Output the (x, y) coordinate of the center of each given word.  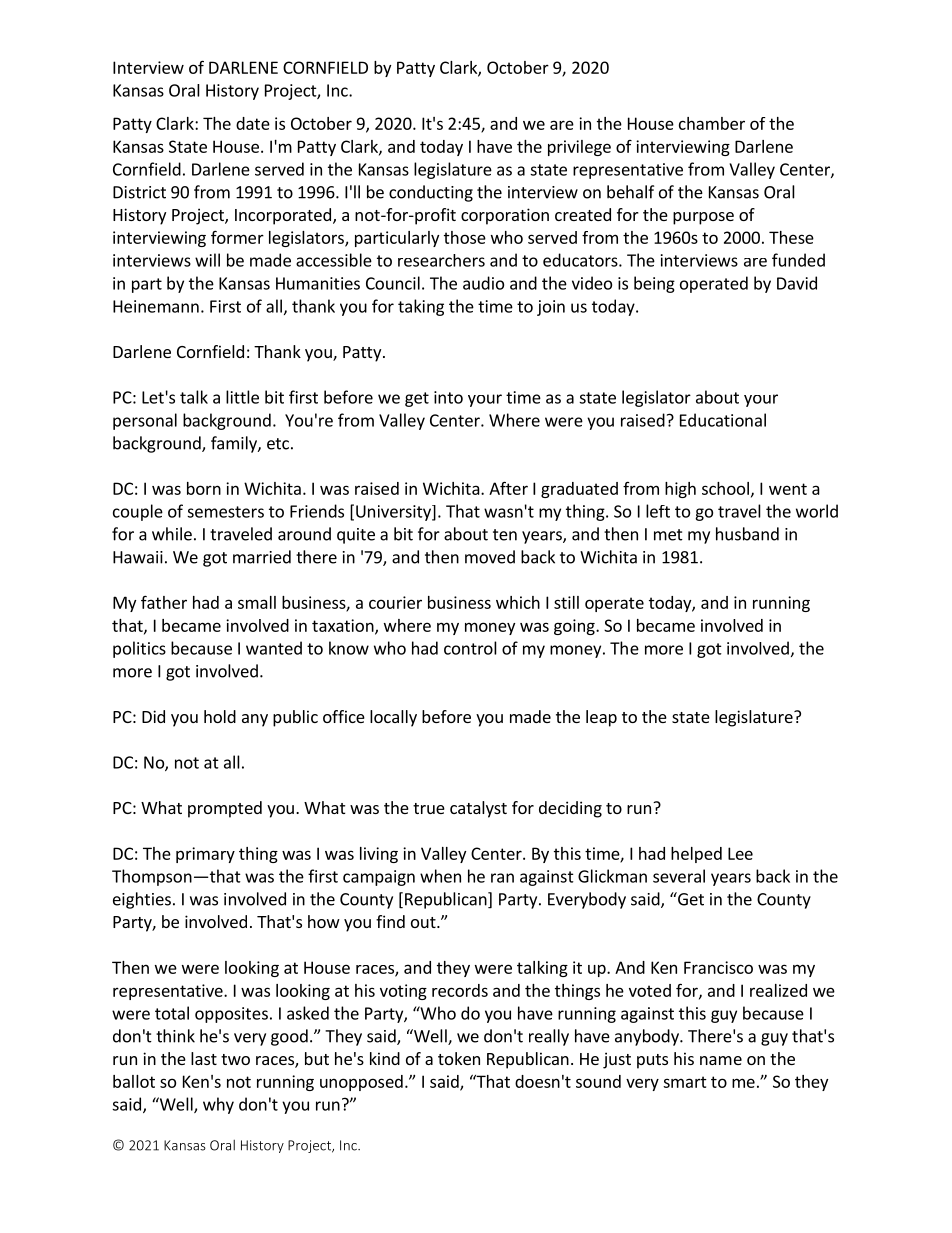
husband (747, 534)
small (257, 602)
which (518, 602)
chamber (712, 123)
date (253, 123)
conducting (431, 193)
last (204, 1058)
